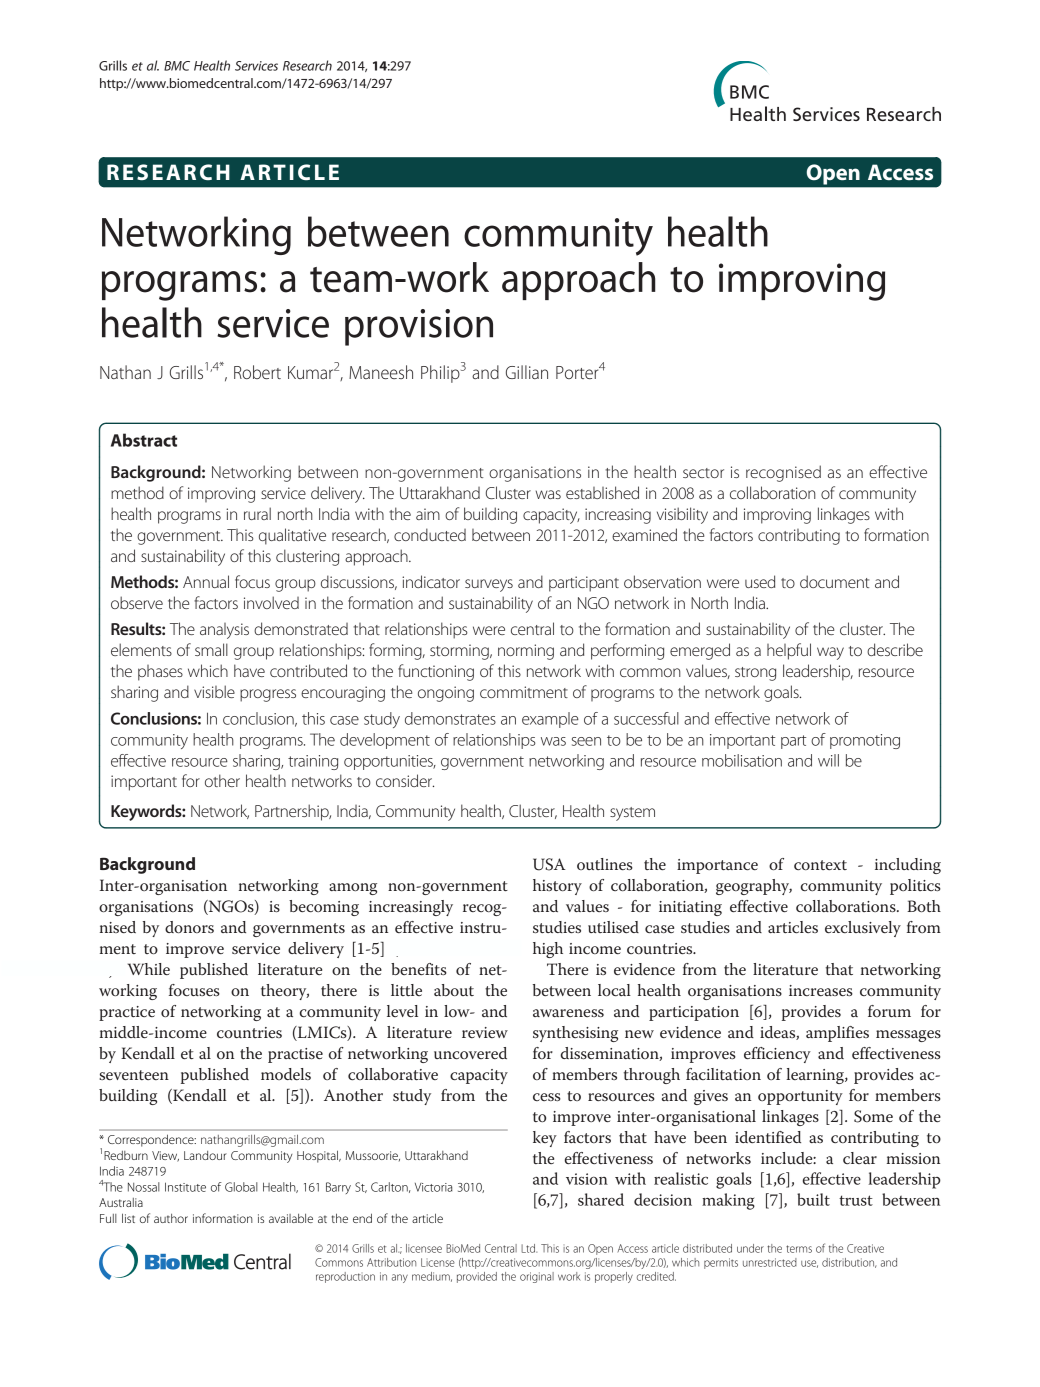 Image resolution: width=1040 pixels, height=1387 pixels. Describe the element at coordinates (527, 372) in the screenshot. I see `Gillian` at that location.
